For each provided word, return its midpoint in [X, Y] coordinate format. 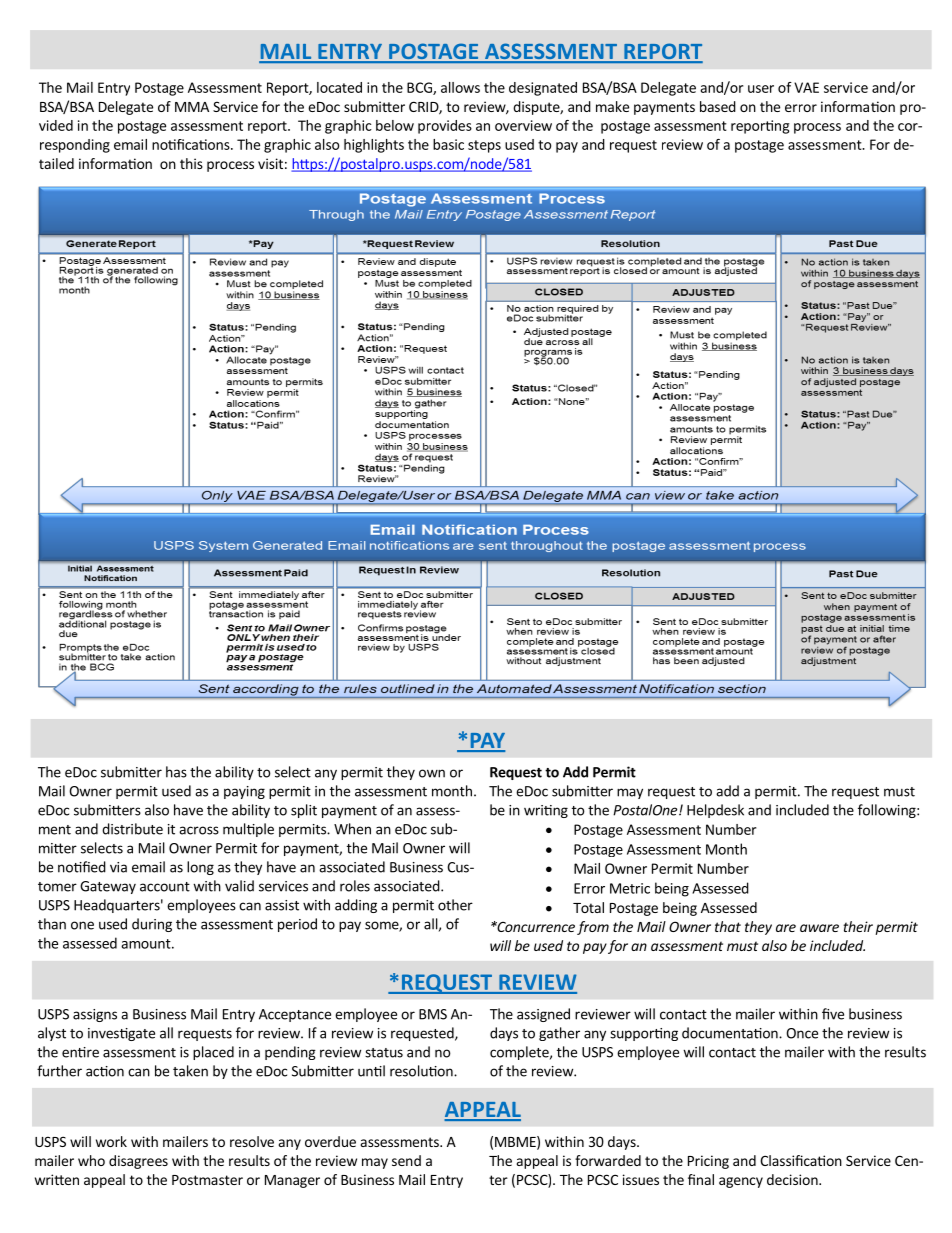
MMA [192, 107]
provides [445, 127]
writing [546, 811]
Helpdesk [715, 811]
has [176, 772]
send [406, 1160]
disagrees [138, 1162]
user [761, 89]
